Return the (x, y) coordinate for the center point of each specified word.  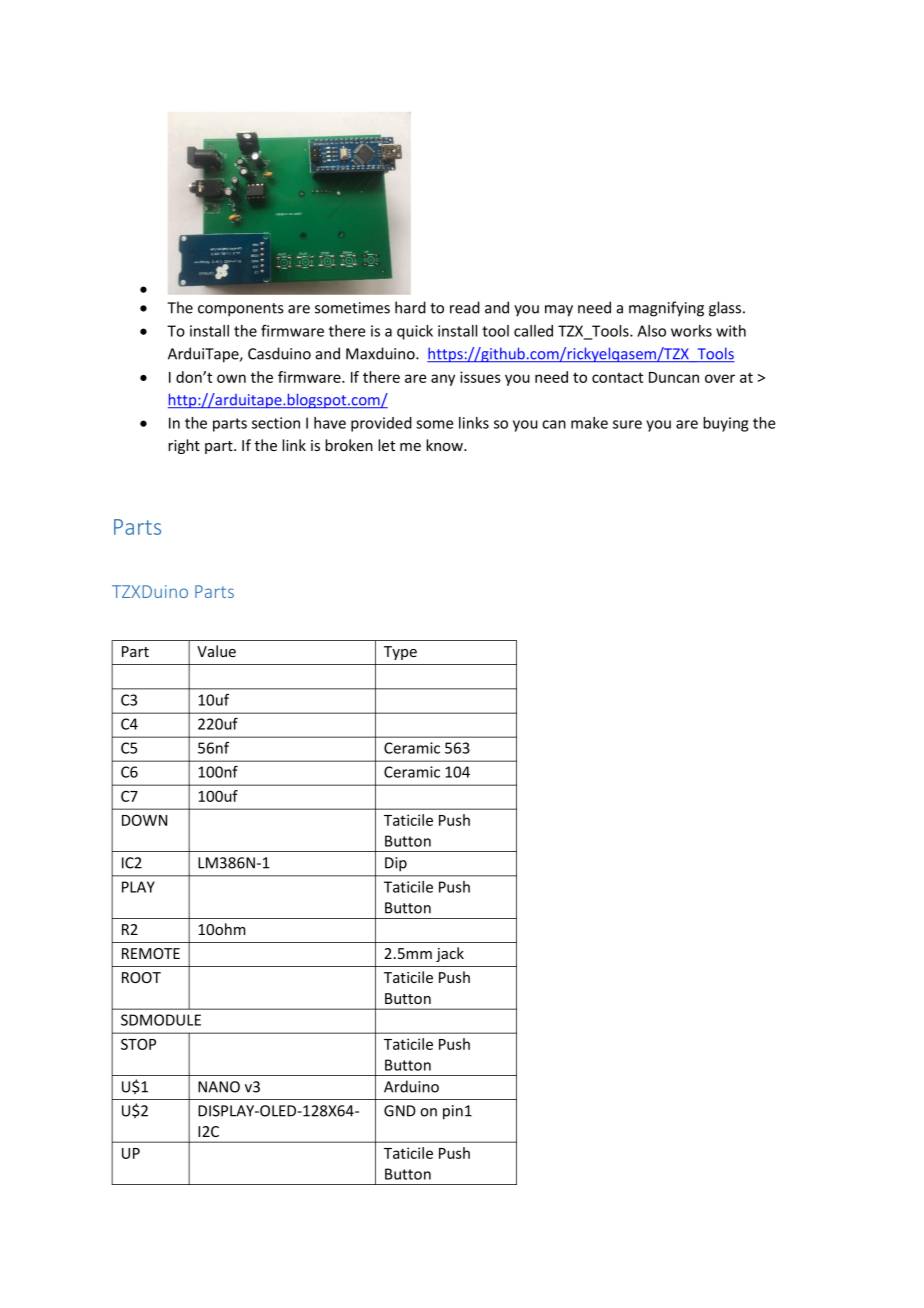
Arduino (411, 1086)
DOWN (144, 820)
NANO (219, 1087)
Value (216, 651)
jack (450, 954)
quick (415, 332)
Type (400, 653)
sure (627, 424)
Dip (396, 864)
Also (651, 331)
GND (400, 1111)
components (240, 310)
